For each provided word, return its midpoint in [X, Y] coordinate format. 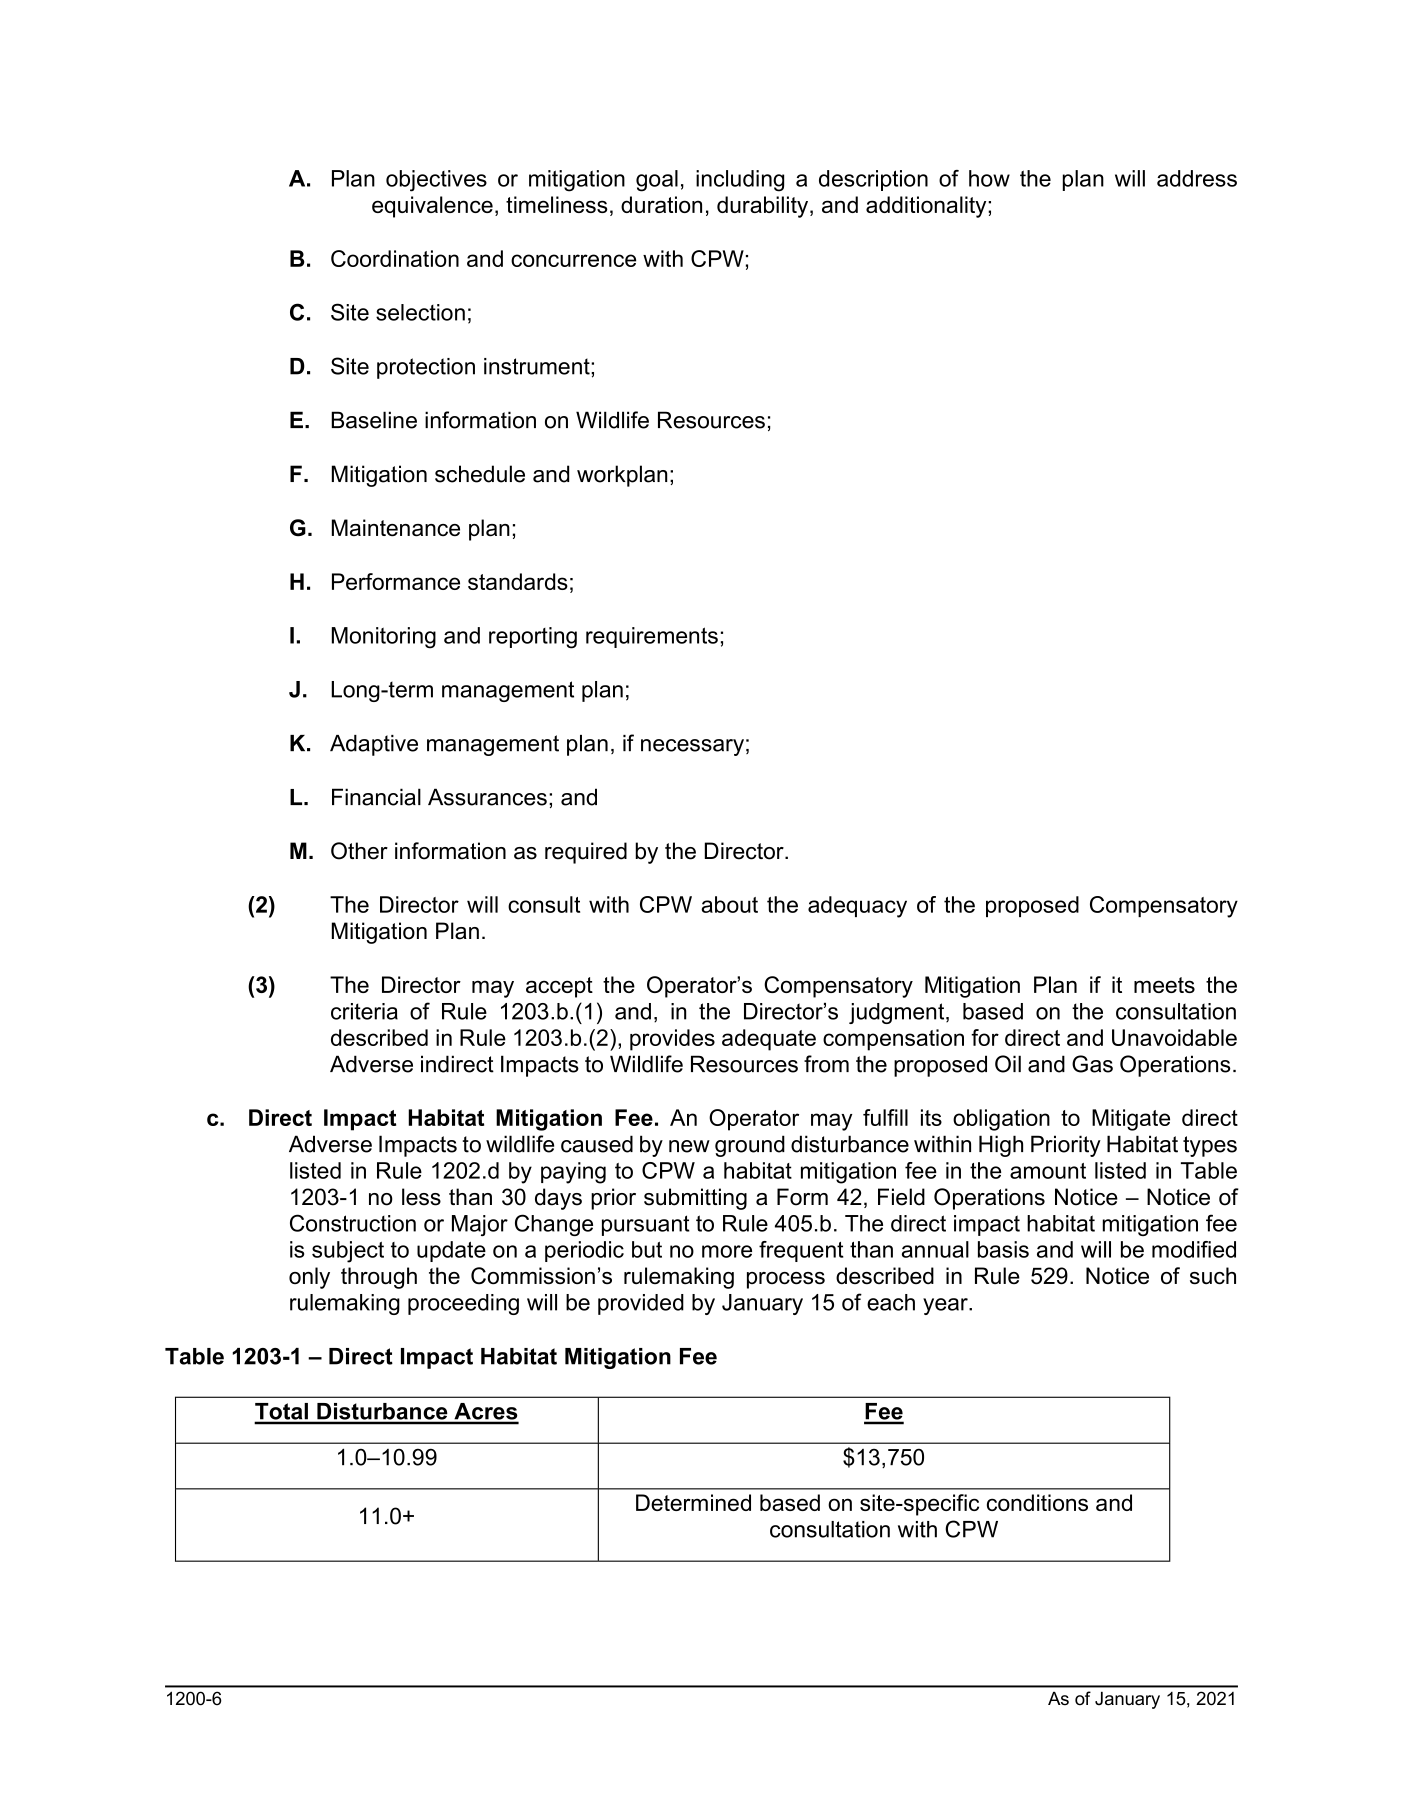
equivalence [432, 207]
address [1197, 178]
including [740, 181]
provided [641, 1304]
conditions [1037, 1502]
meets [1164, 985]
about [729, 904]
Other [359, 851]
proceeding [463, 1304]
